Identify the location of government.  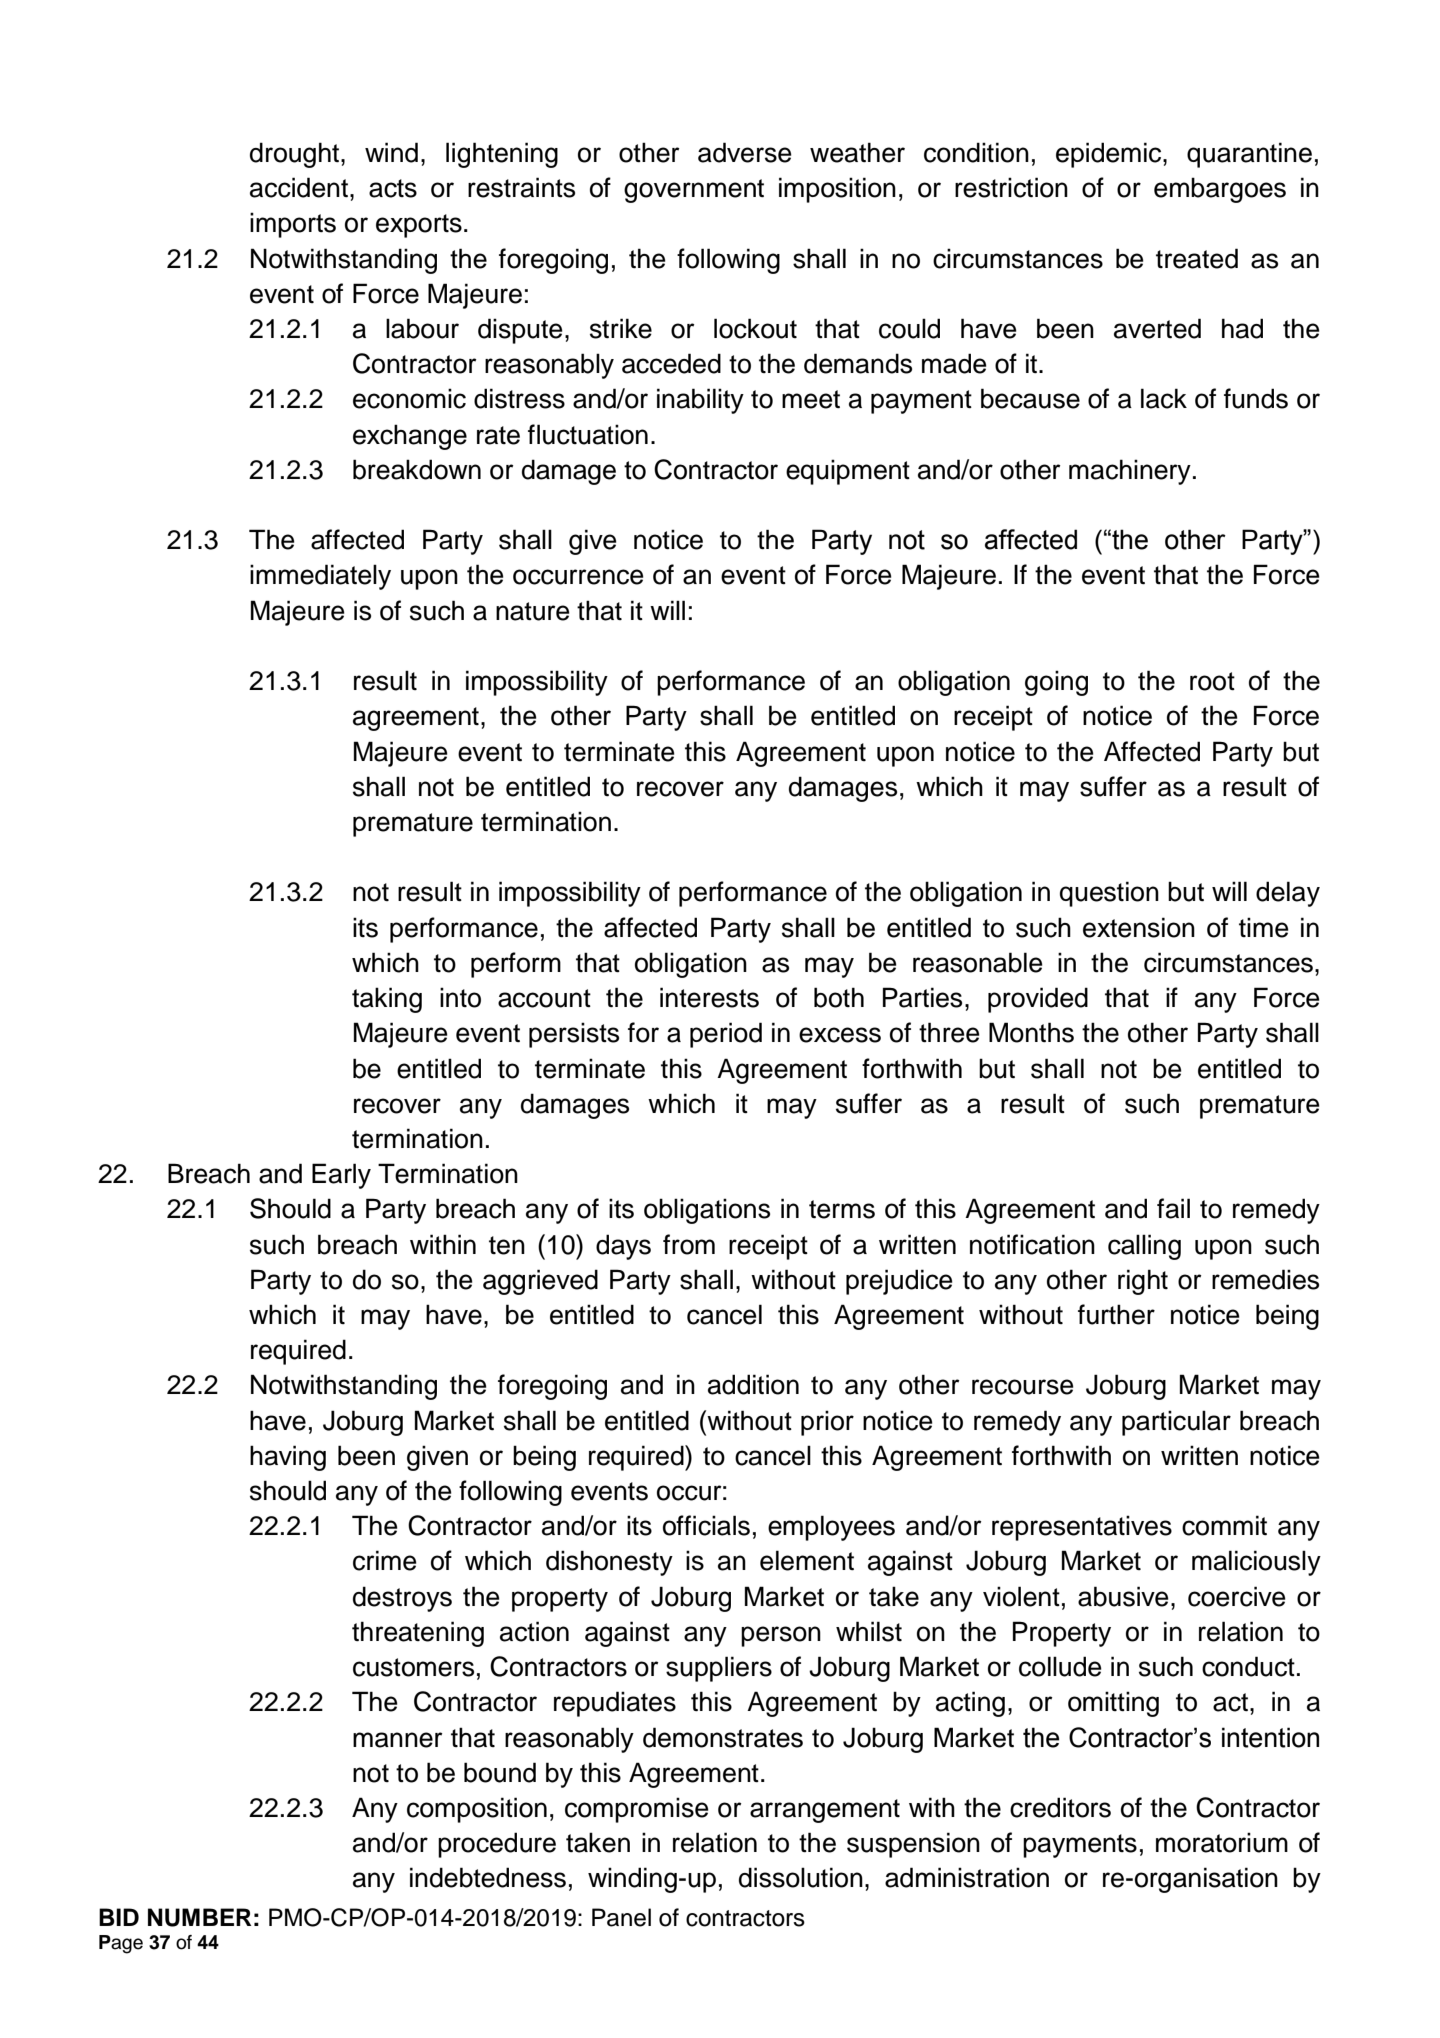
(694, 191).
